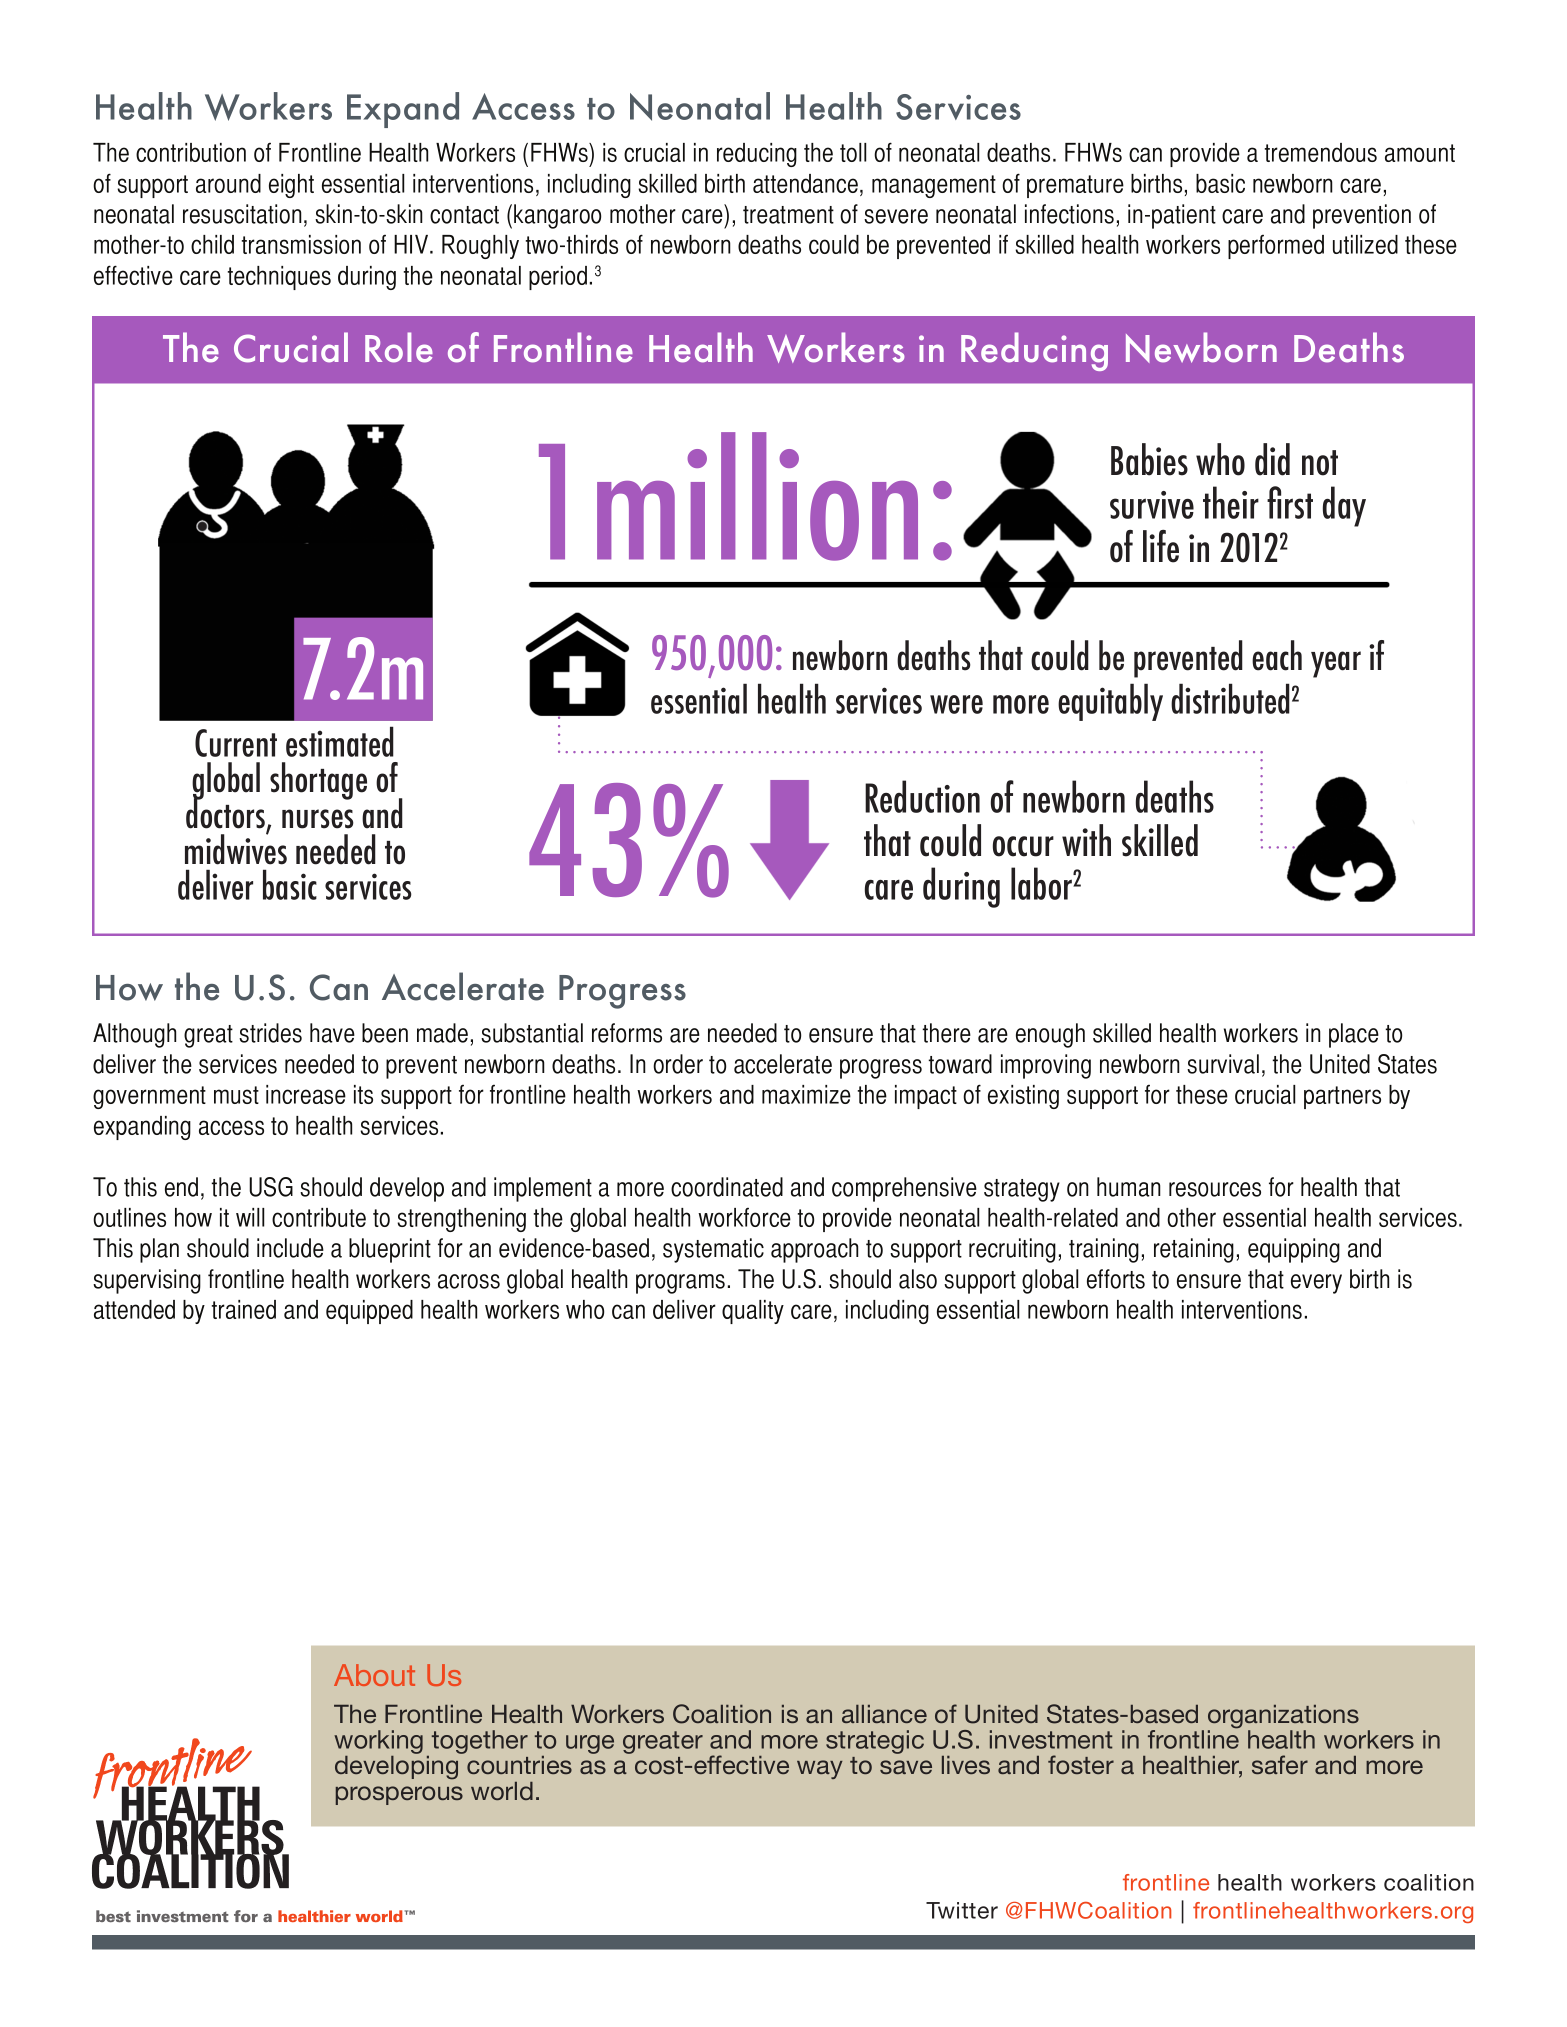 The width and height of the screenshot is (1567, 2027). What do you see at coordinates (291, 186) in the screenshot?
I see `eight` at bounding box center [291, 186].
